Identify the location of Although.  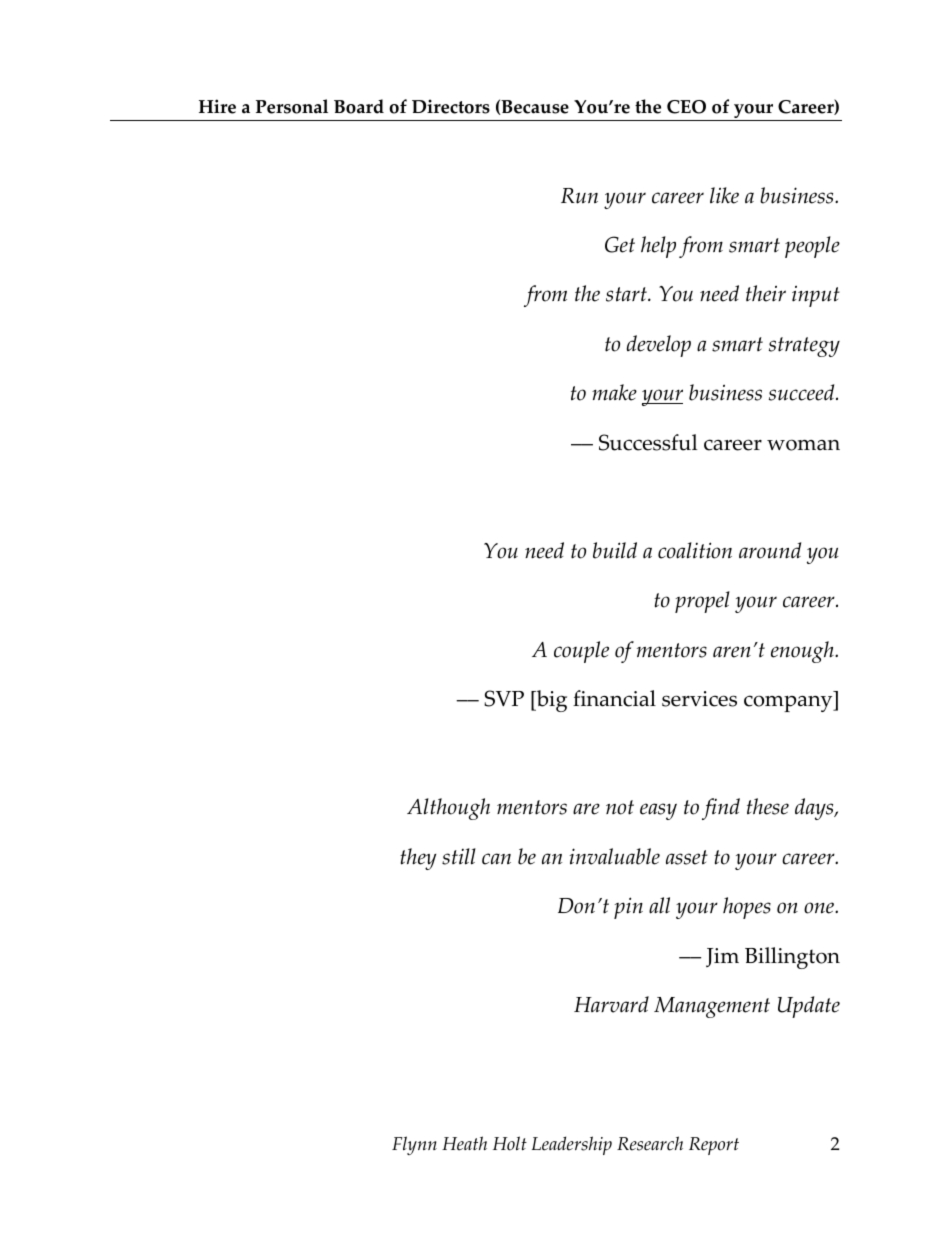
(448, 809).
